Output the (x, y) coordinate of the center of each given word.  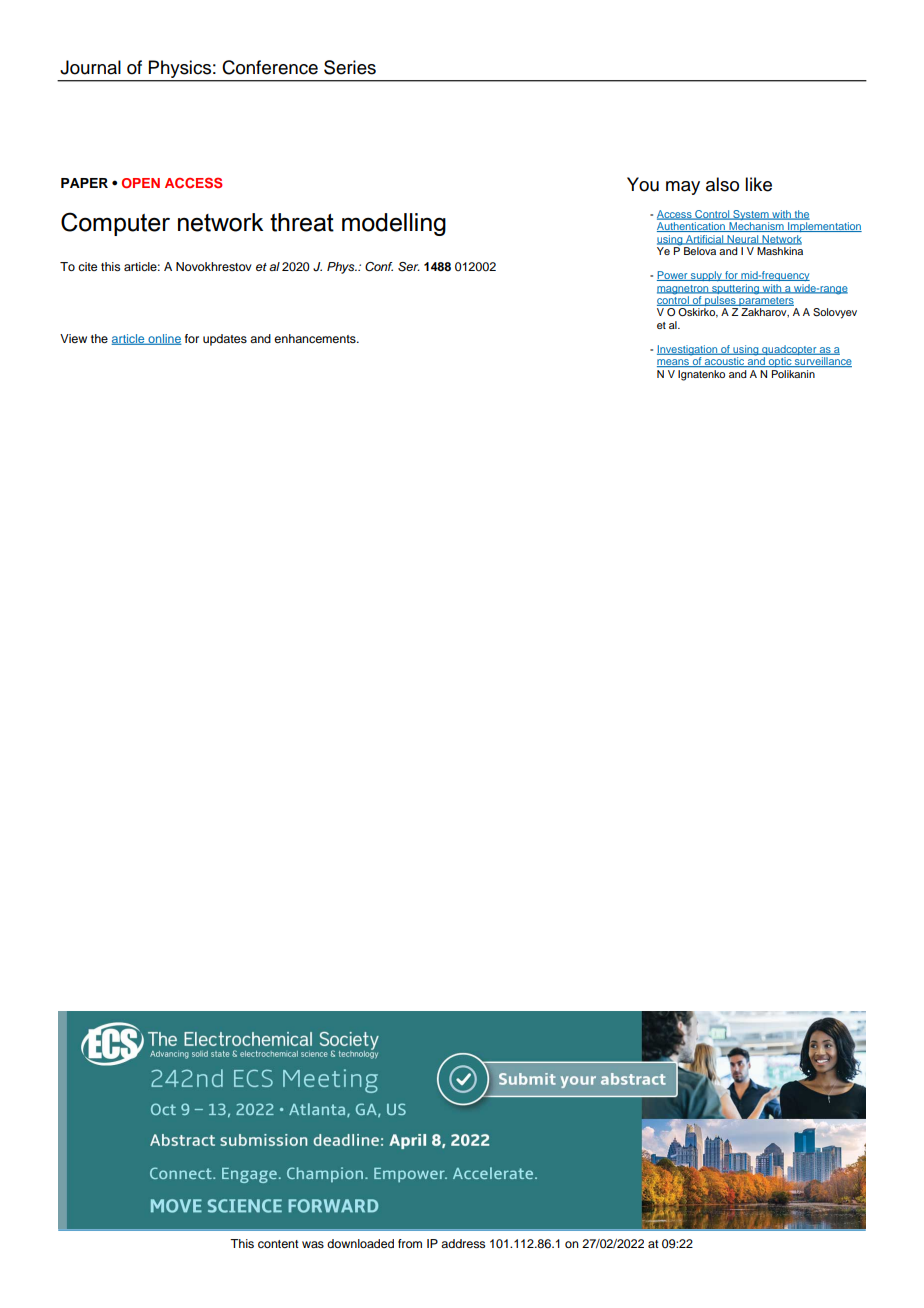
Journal (90, 67)
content (278, 1244)
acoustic (725, 362)
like (758, 184)
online (164, 339)
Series (350, 67)
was (313, 1244)
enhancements (316, 338)
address (463, 1243)
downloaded (360, 1243)
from (410, 1243)
